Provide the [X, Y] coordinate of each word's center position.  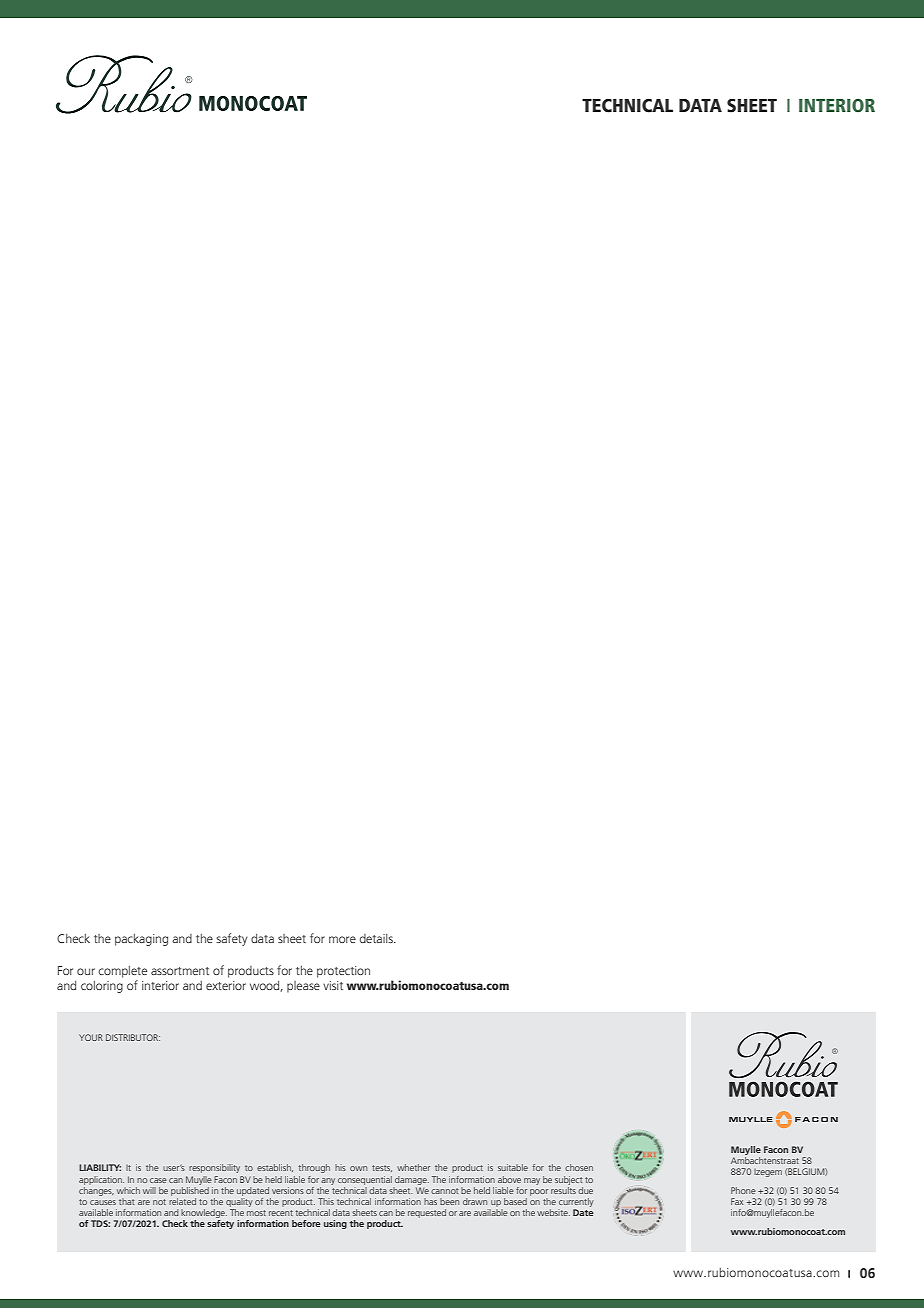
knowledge [204, 1215]
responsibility [214, 1168]
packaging [141, 939]
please [303, 987]
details [377, 938]
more [342, 939]
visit [333, 985]
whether [413, 1167]
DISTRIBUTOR [133, 1037]
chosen [579, 1167]
